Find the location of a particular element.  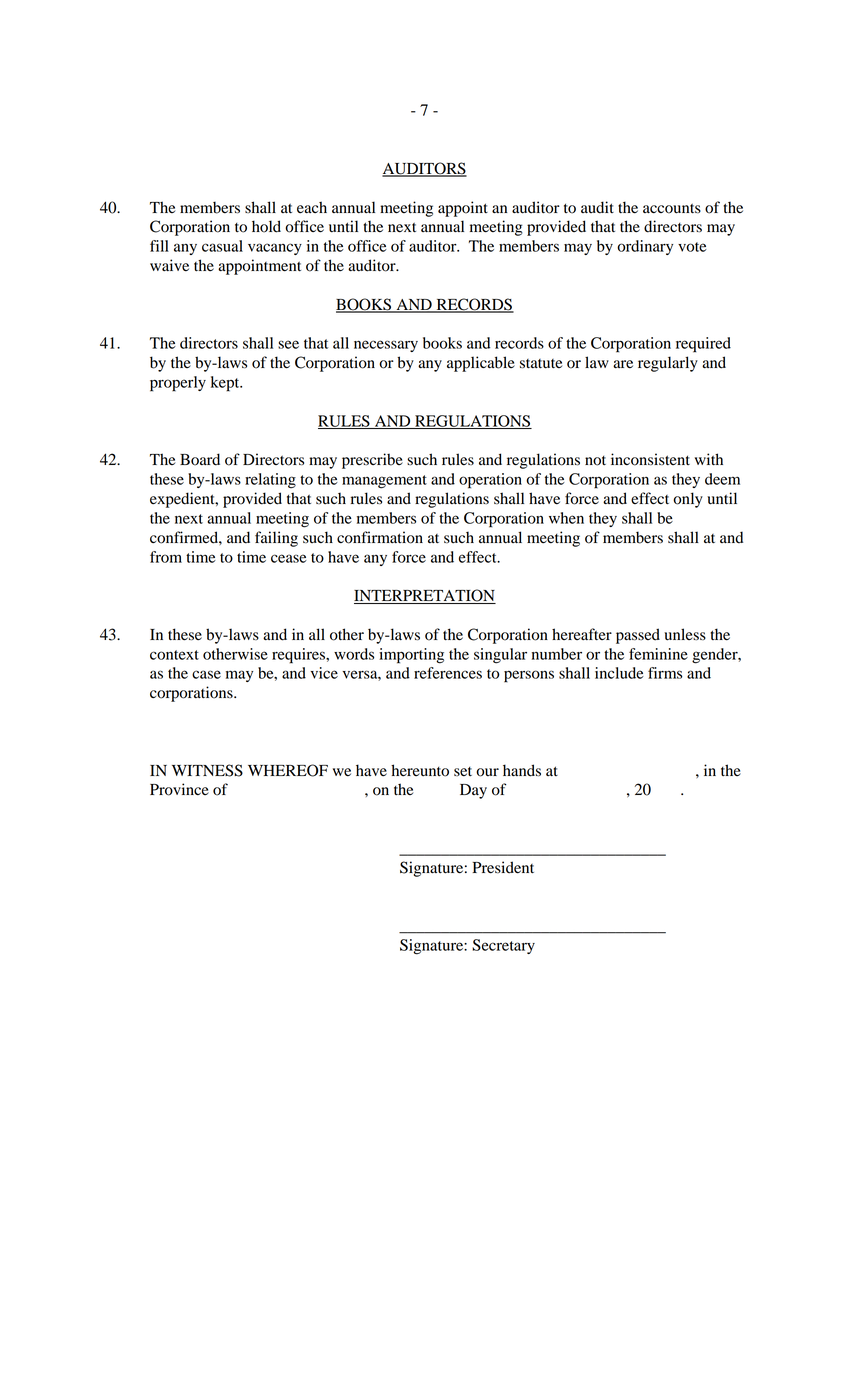

ordinary is located at coordinates (645, 247).
